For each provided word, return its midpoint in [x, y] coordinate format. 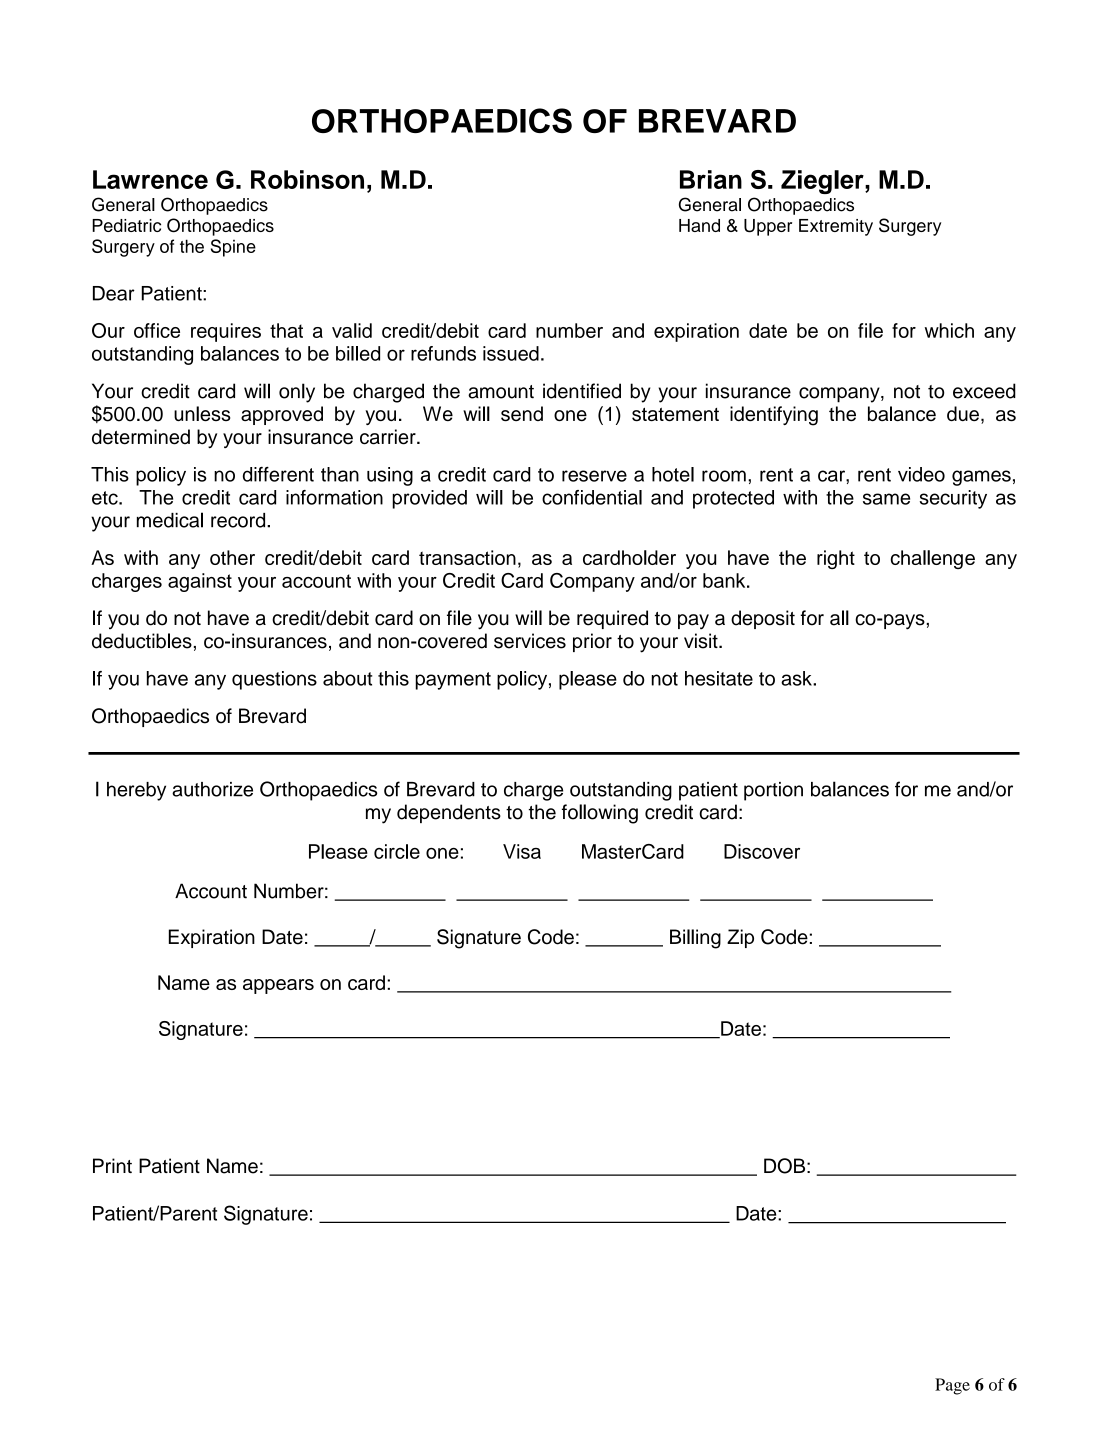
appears [278, 986]
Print [112, 1165]
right [836, 559]
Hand [699, 225]
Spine [233, 248]
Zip [740, 938]
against [200, 582]
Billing [695, 939]
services [530, 641]
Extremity [836, 227]
